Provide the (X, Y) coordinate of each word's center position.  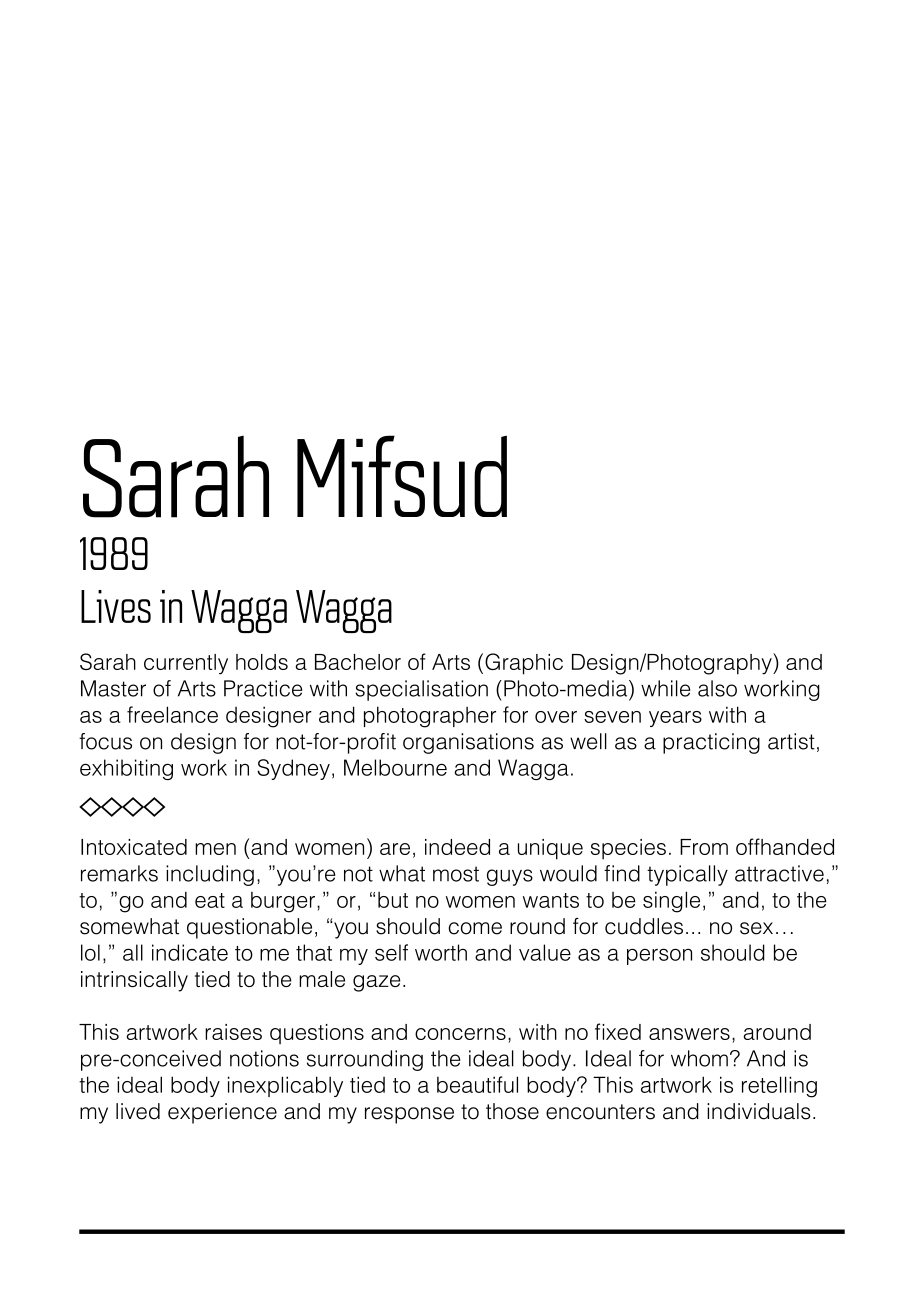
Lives (116, 606)
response (409, 1115)
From (704, 847)
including (210, 875)
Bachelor (358, 662)
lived (138, 1111)
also (717, 688)
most (456, 874)
